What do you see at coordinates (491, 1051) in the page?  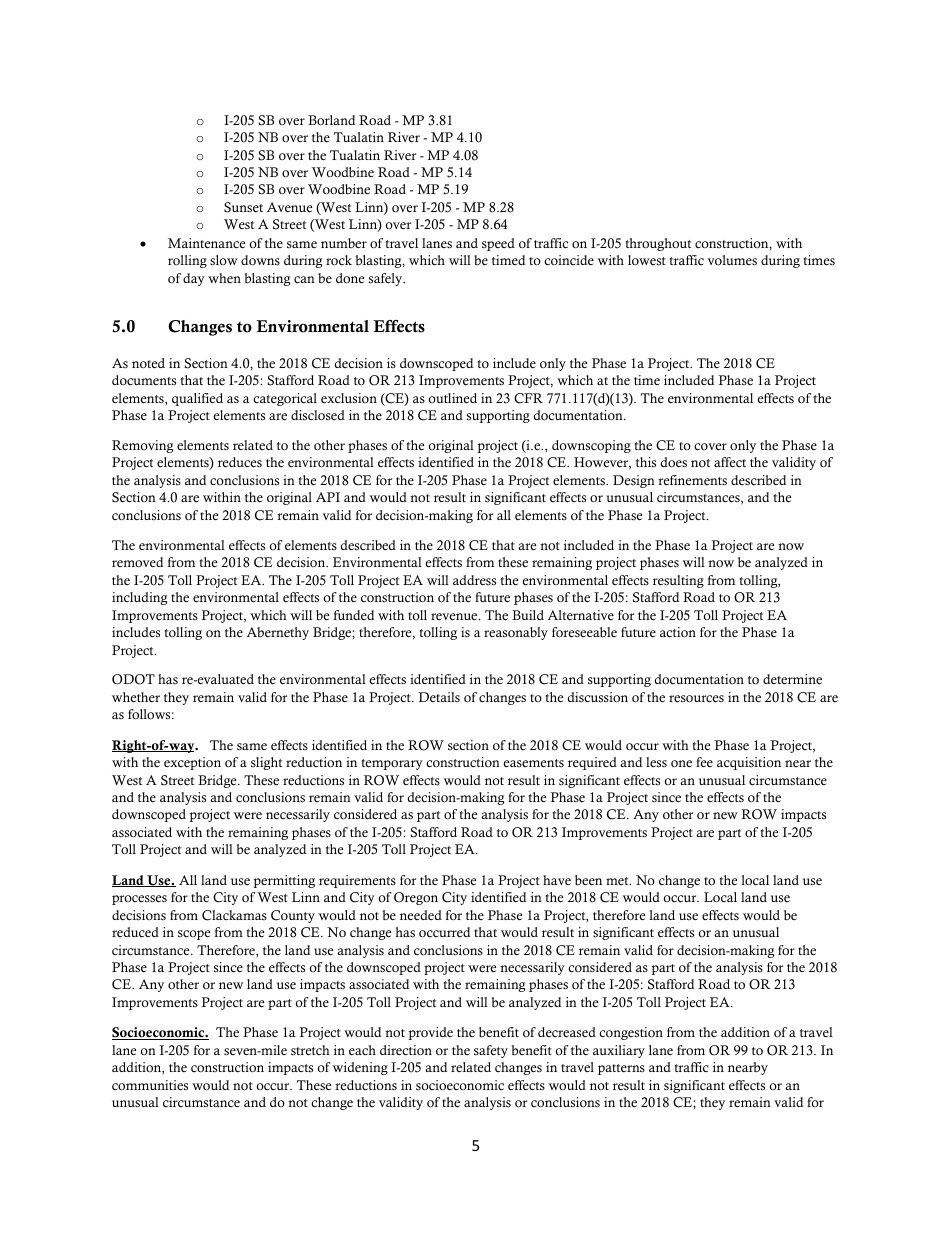 I see `safety` at bounding box center [491, 1051].
